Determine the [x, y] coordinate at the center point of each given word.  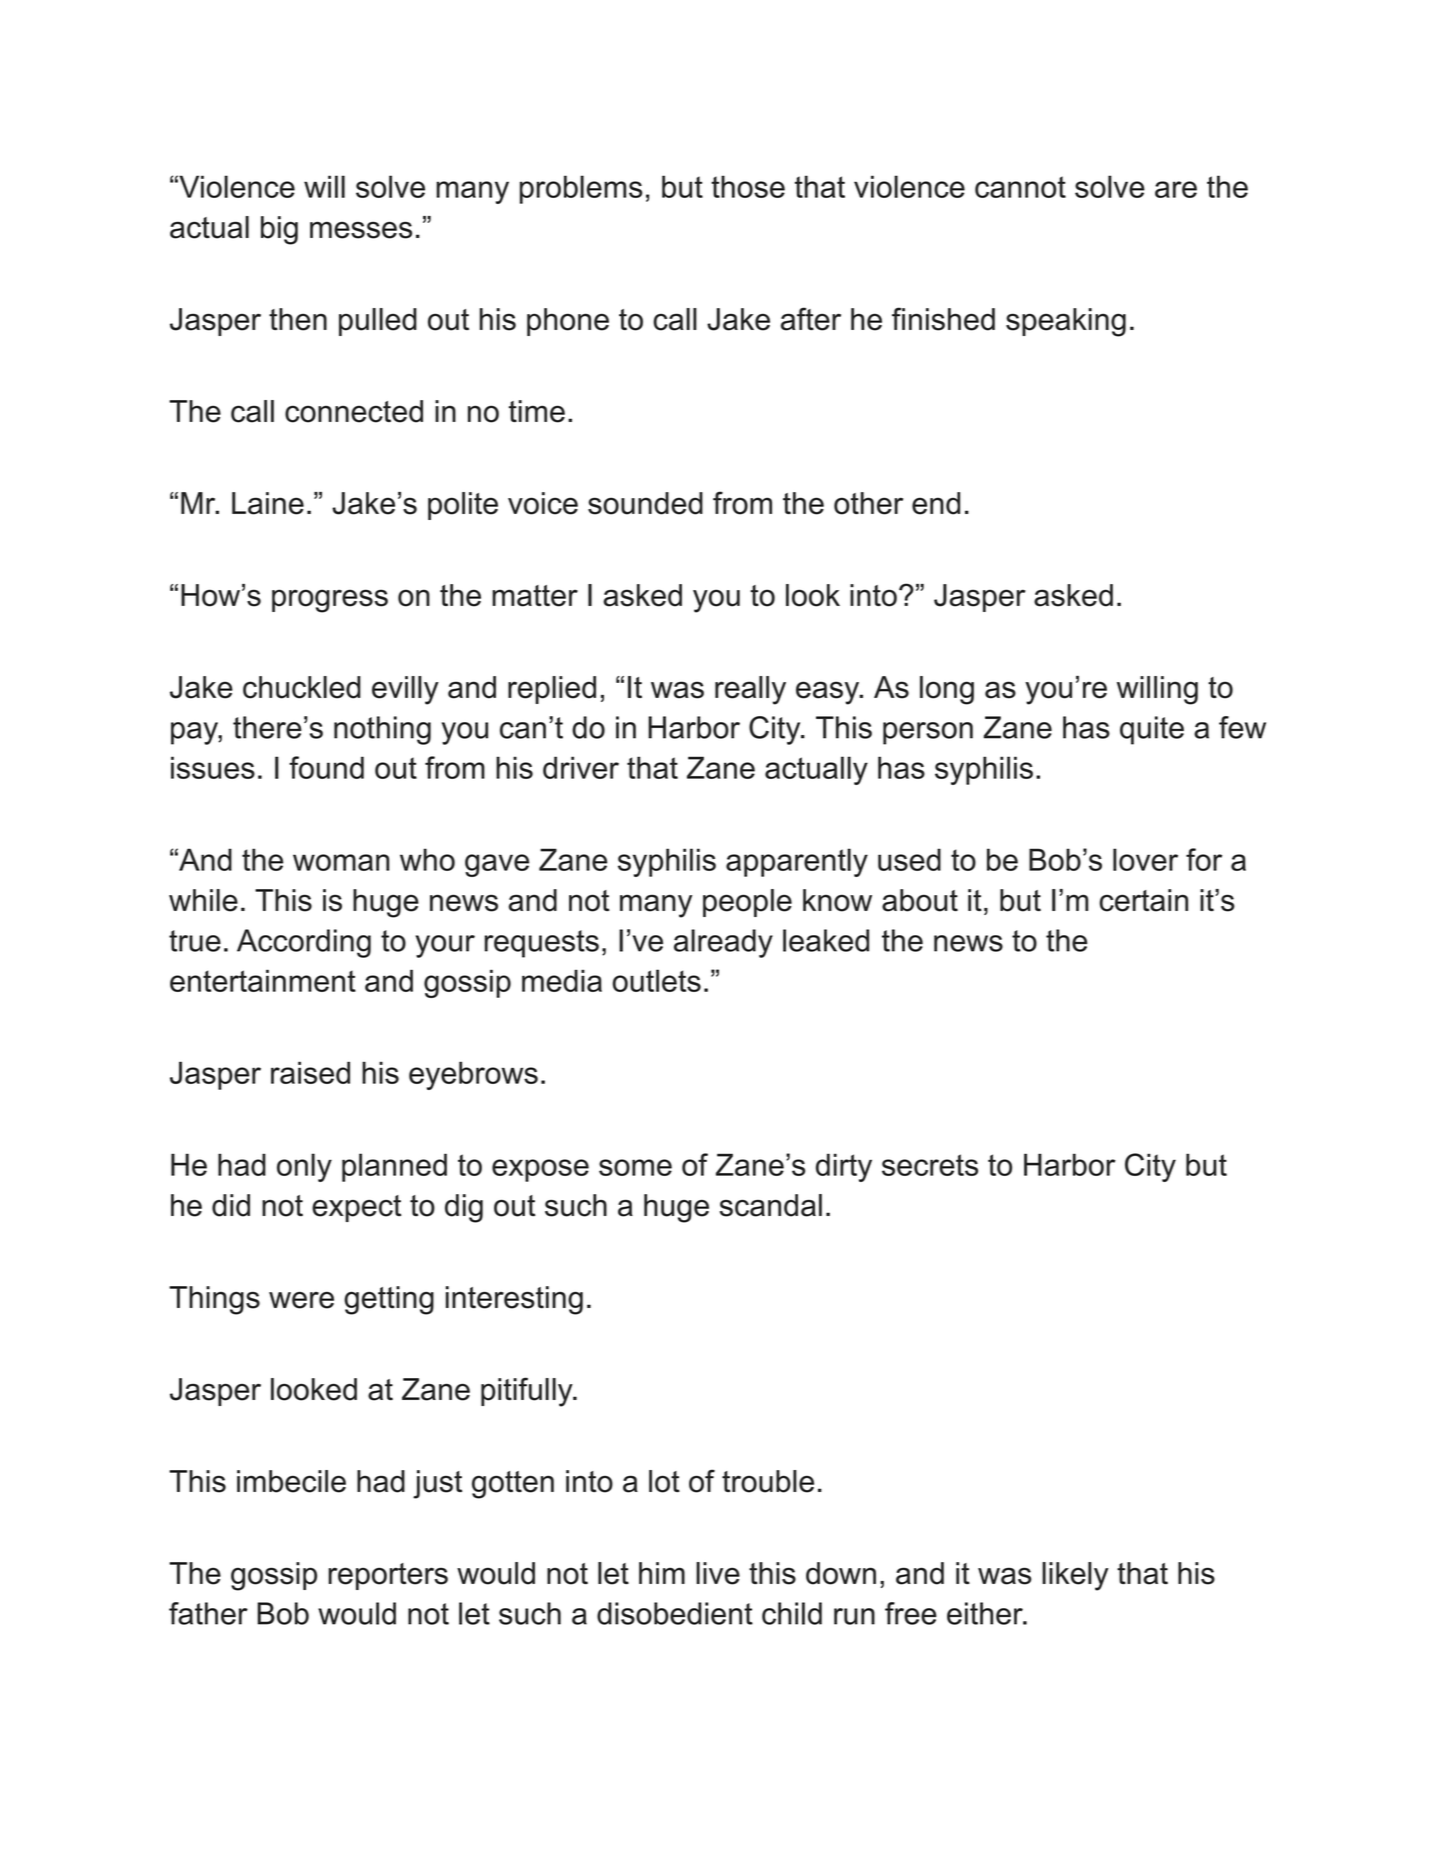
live [718, 1573]
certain [1143, 900]
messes [361, 230]
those [748, 186]
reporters [388, 1576]
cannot [1020, 187]
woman [341, 862]
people [747, 903]
